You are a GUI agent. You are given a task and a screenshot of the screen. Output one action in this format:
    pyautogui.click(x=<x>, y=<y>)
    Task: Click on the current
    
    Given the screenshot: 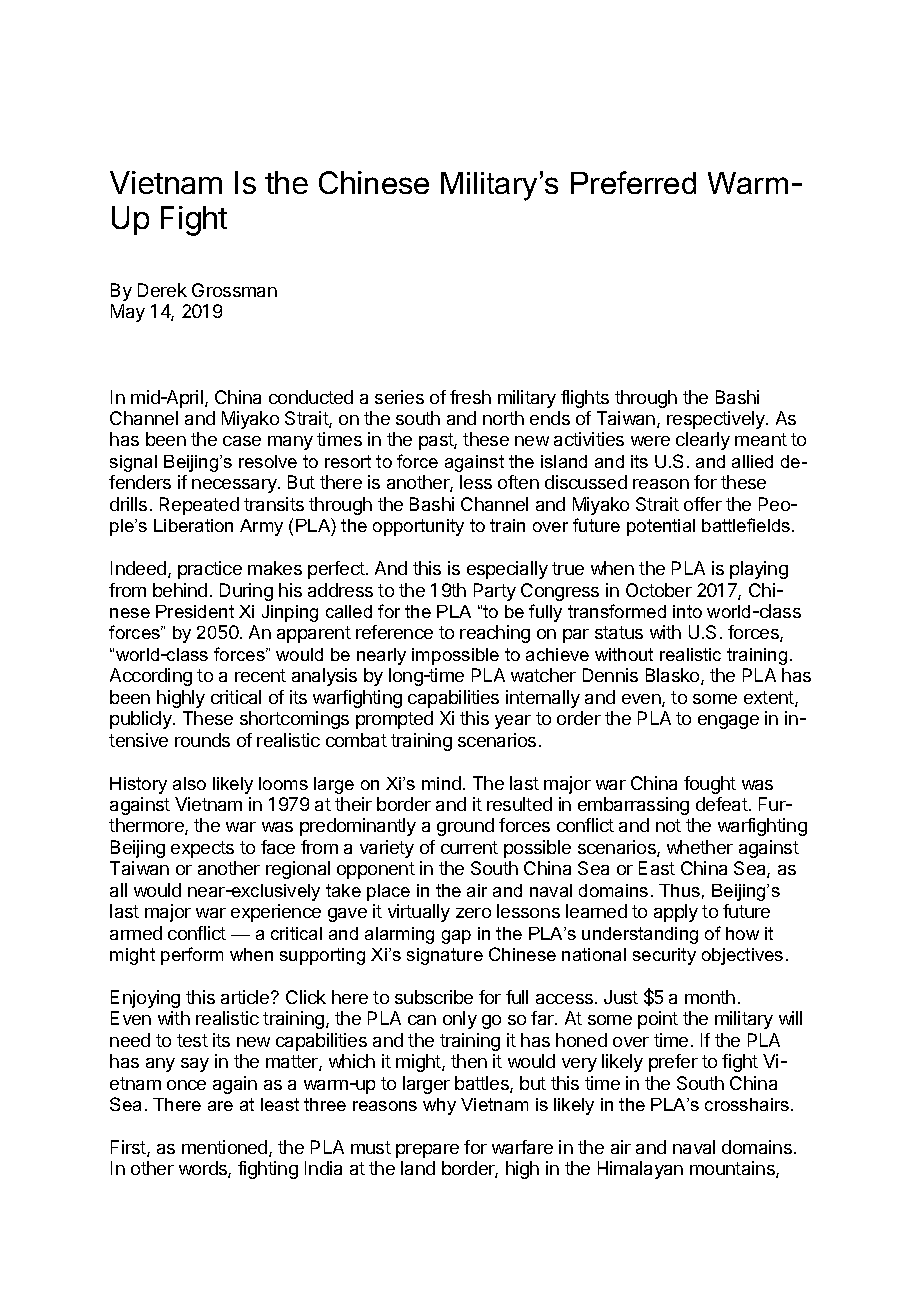 What is the action you would take?
    pyautogui.click(x=469, y=847)
